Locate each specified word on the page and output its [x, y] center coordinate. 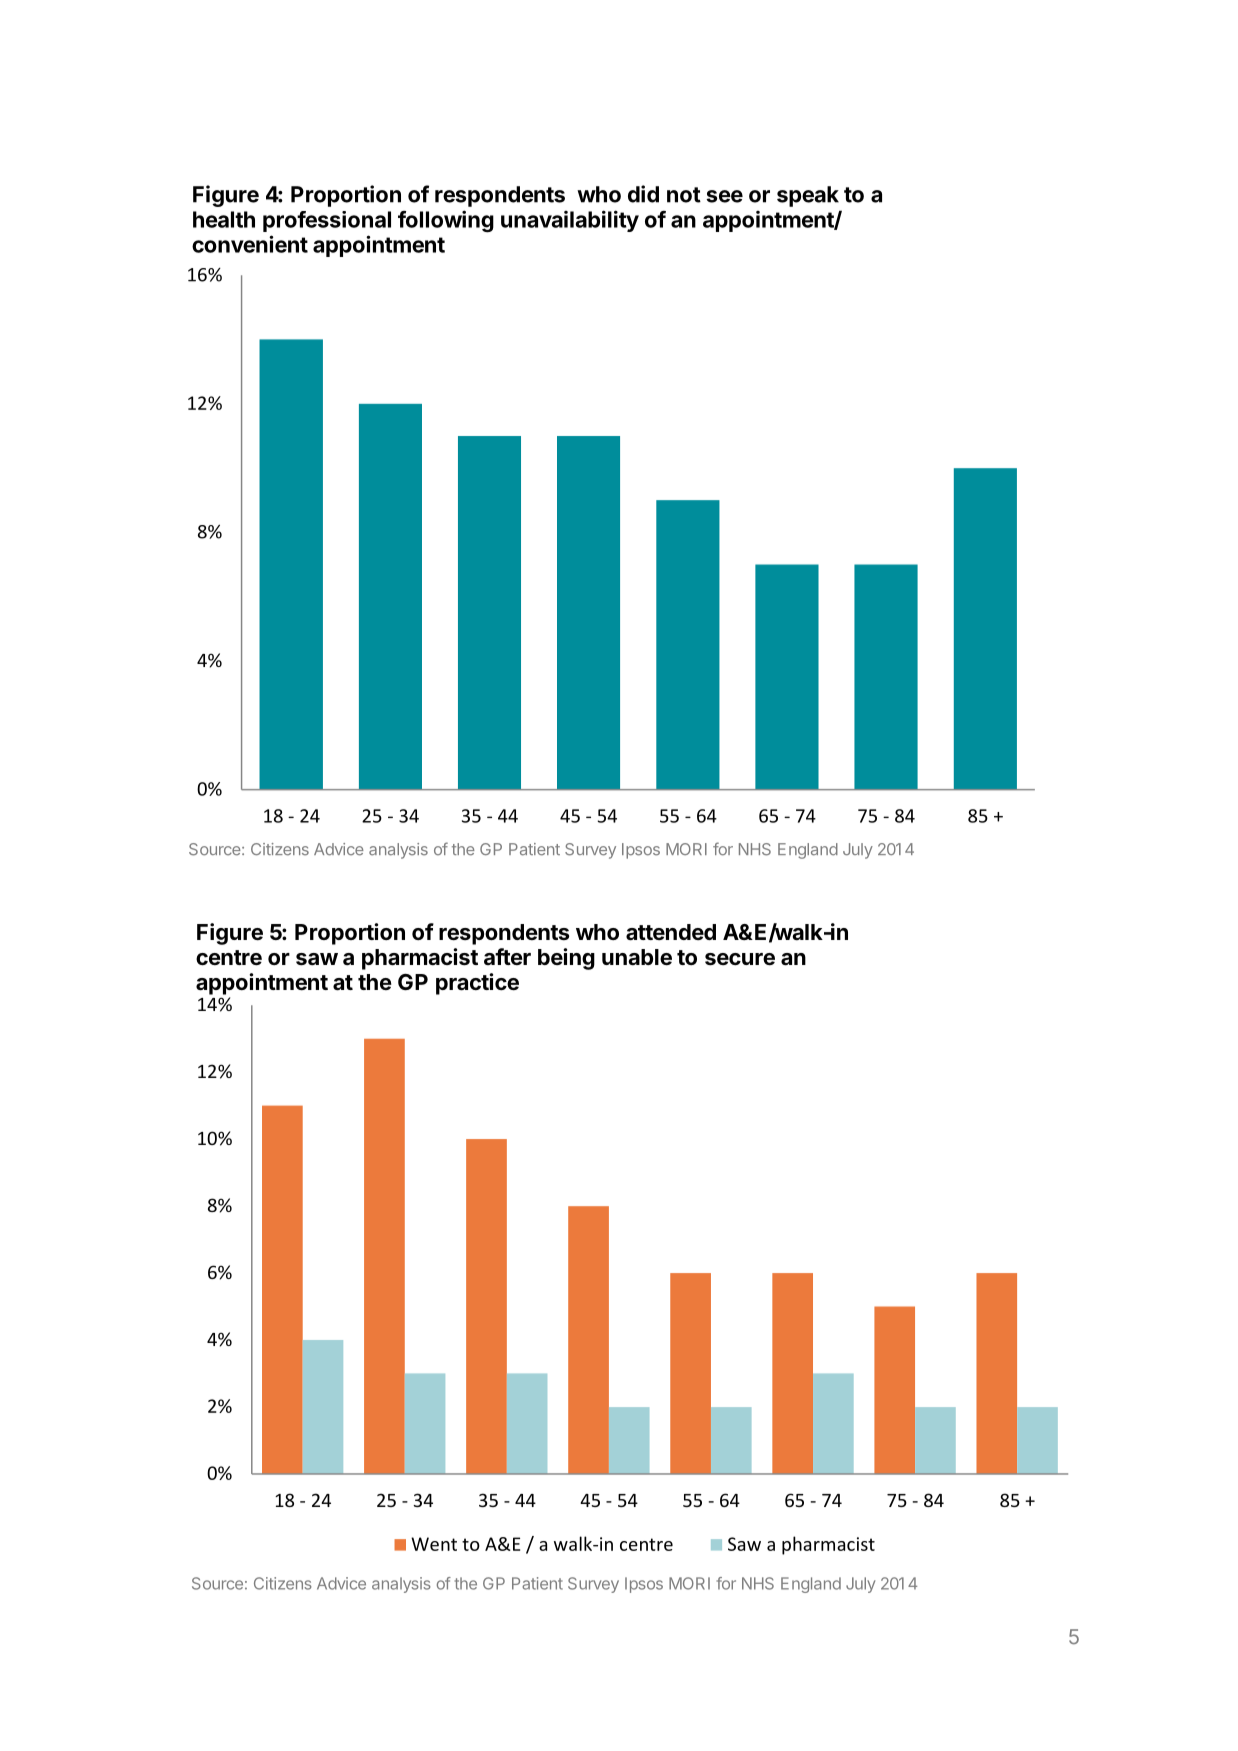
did [643, 194]
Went [434, 1544]
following [446, 221]
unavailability [570, 221]
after [507, 956]
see [724, 196]
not [684, 195]
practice [477, 984]
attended [671, 932]
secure [740, 959]
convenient [250, 244]
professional [327, 221]
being [566, 959]
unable [637, 957]
